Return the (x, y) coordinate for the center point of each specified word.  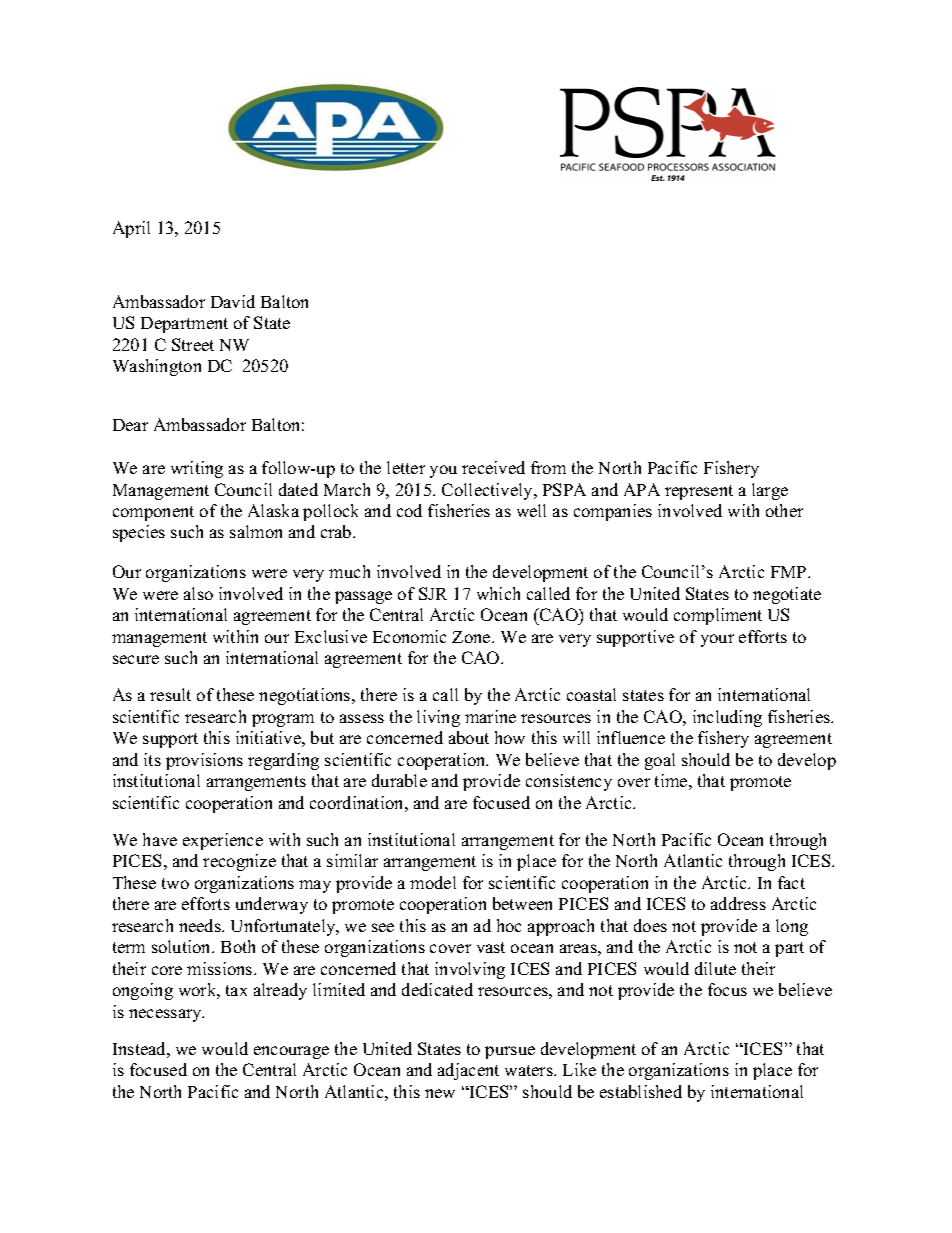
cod (409, 510)
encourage (291, 1052)
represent (699, 492)
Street (193, 344)
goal (660, 761)
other (784, 510)
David (233, 301)
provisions (204, 761)
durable (399, 780)
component (153, 513)
